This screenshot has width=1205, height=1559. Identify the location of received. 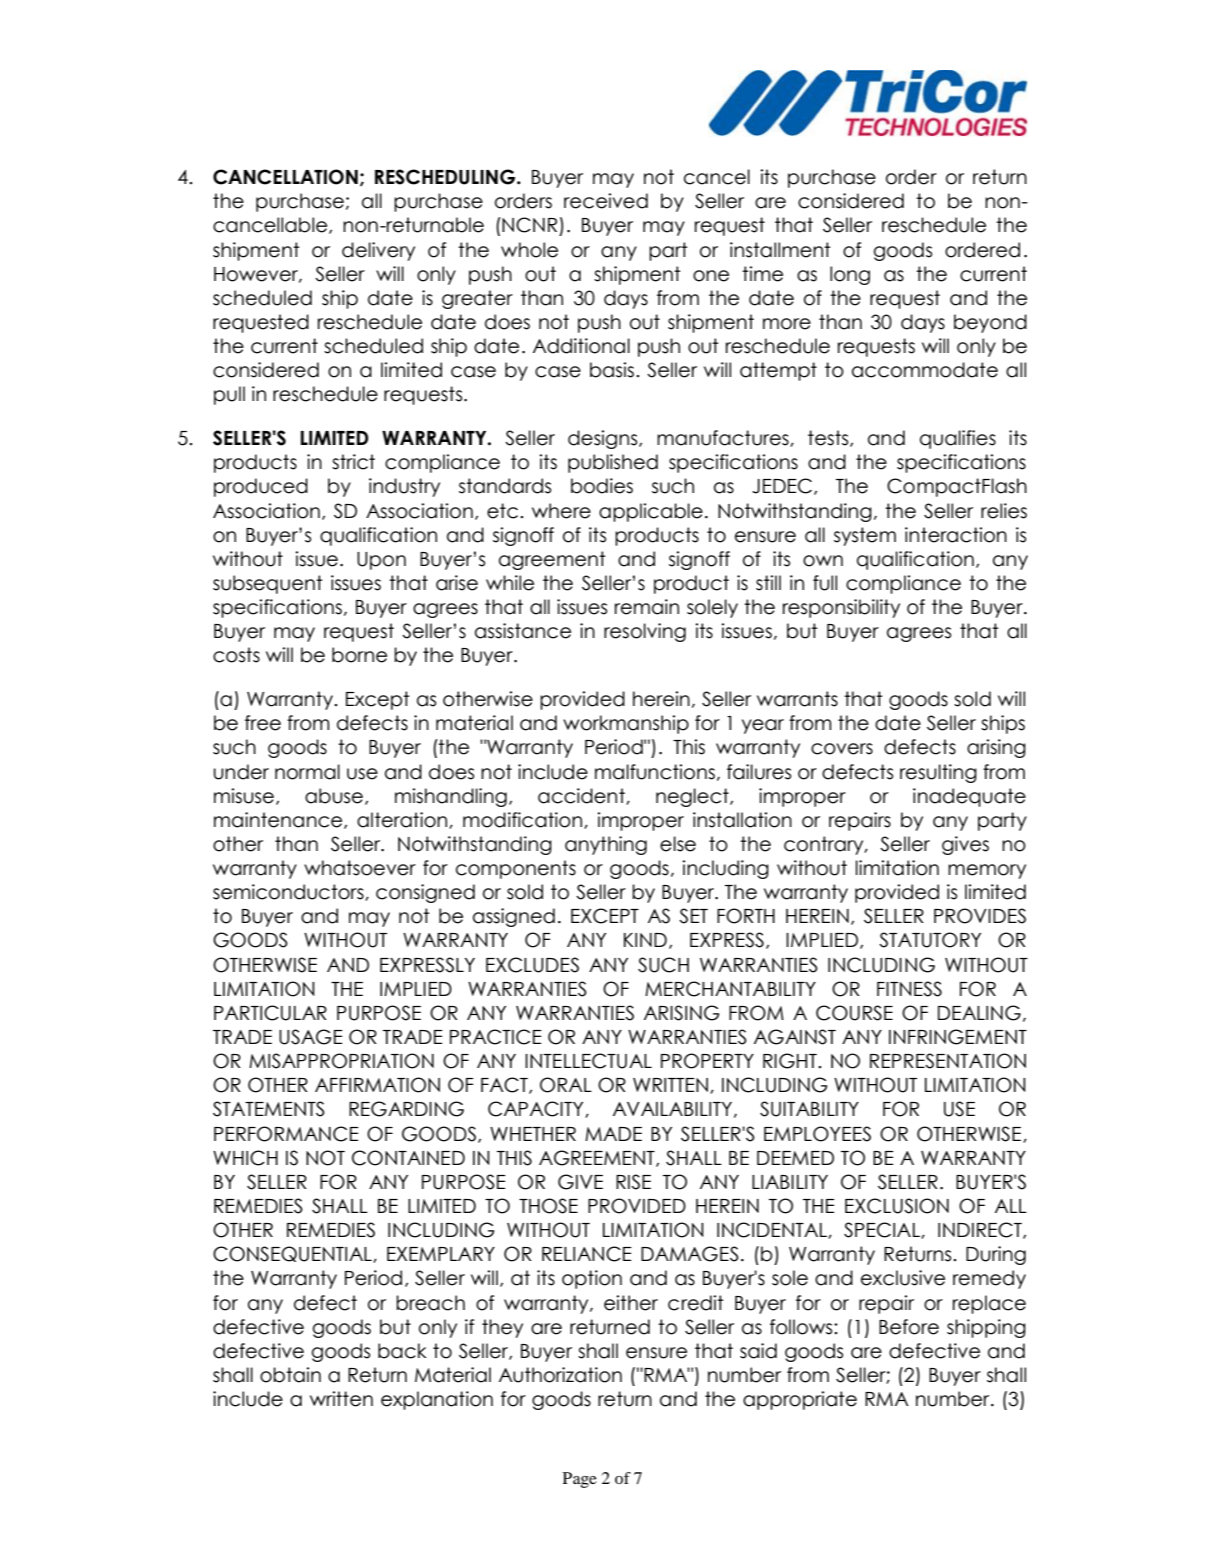
(606, 201).
